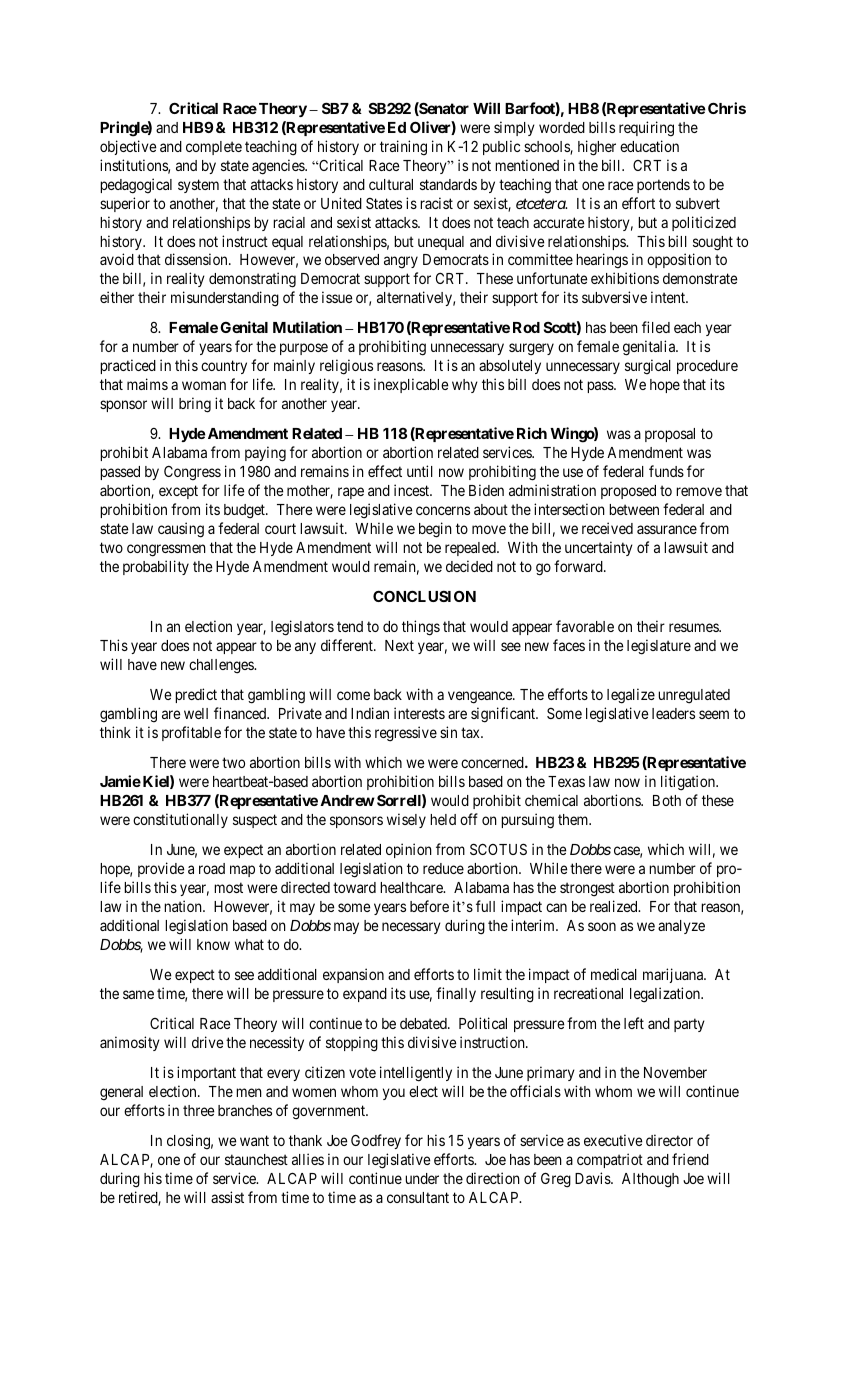 The image size is (849, 1400). I want to click on Both, so click(667, 800).
